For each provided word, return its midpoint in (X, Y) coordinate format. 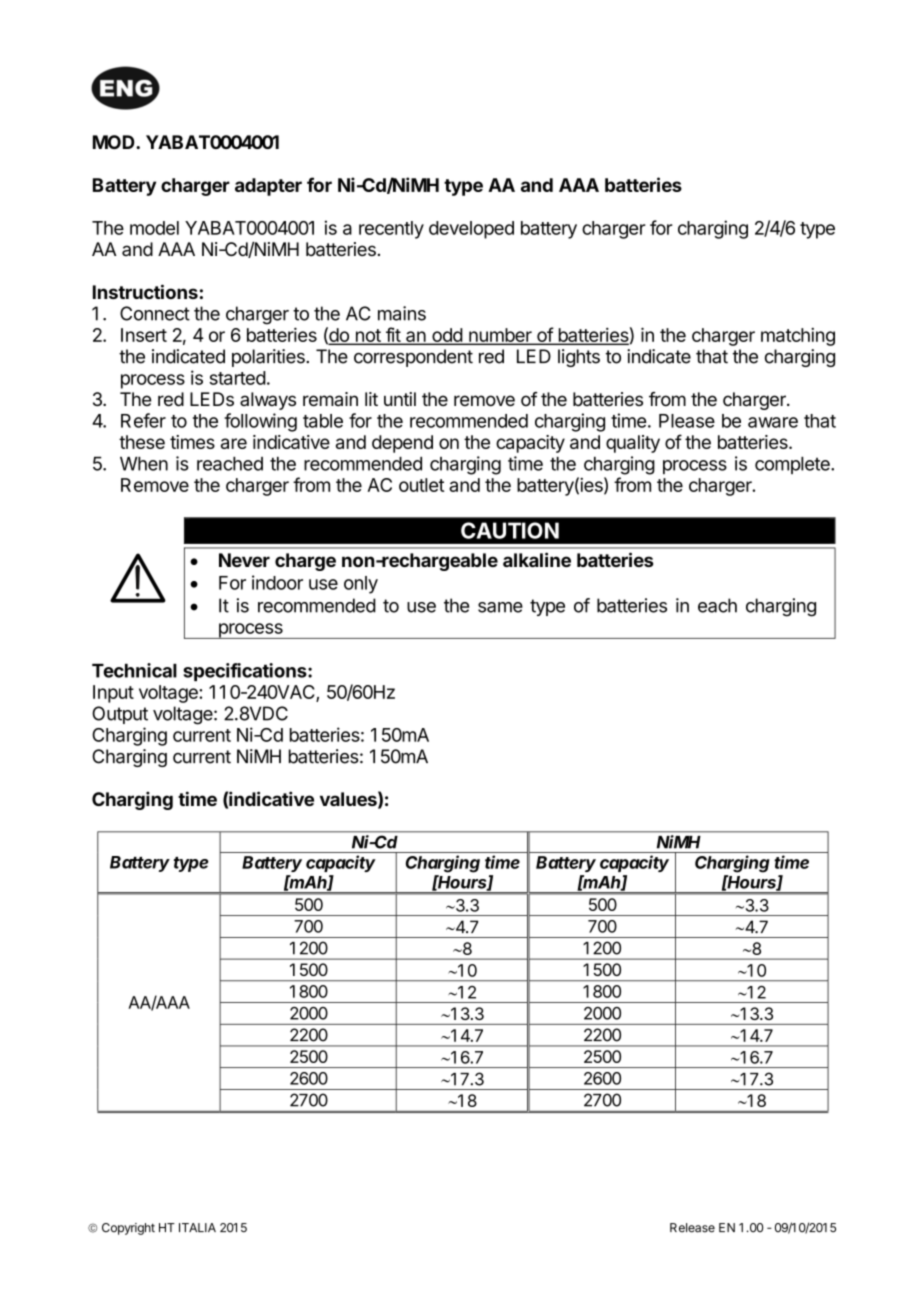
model (154, 228)
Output (120, 715)
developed (471, 230)
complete (793, 465)
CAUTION (510, 530)
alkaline (537, 559)
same (500, 607)
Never (244, 560)
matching (798, 337)
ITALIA (197, 1227)
